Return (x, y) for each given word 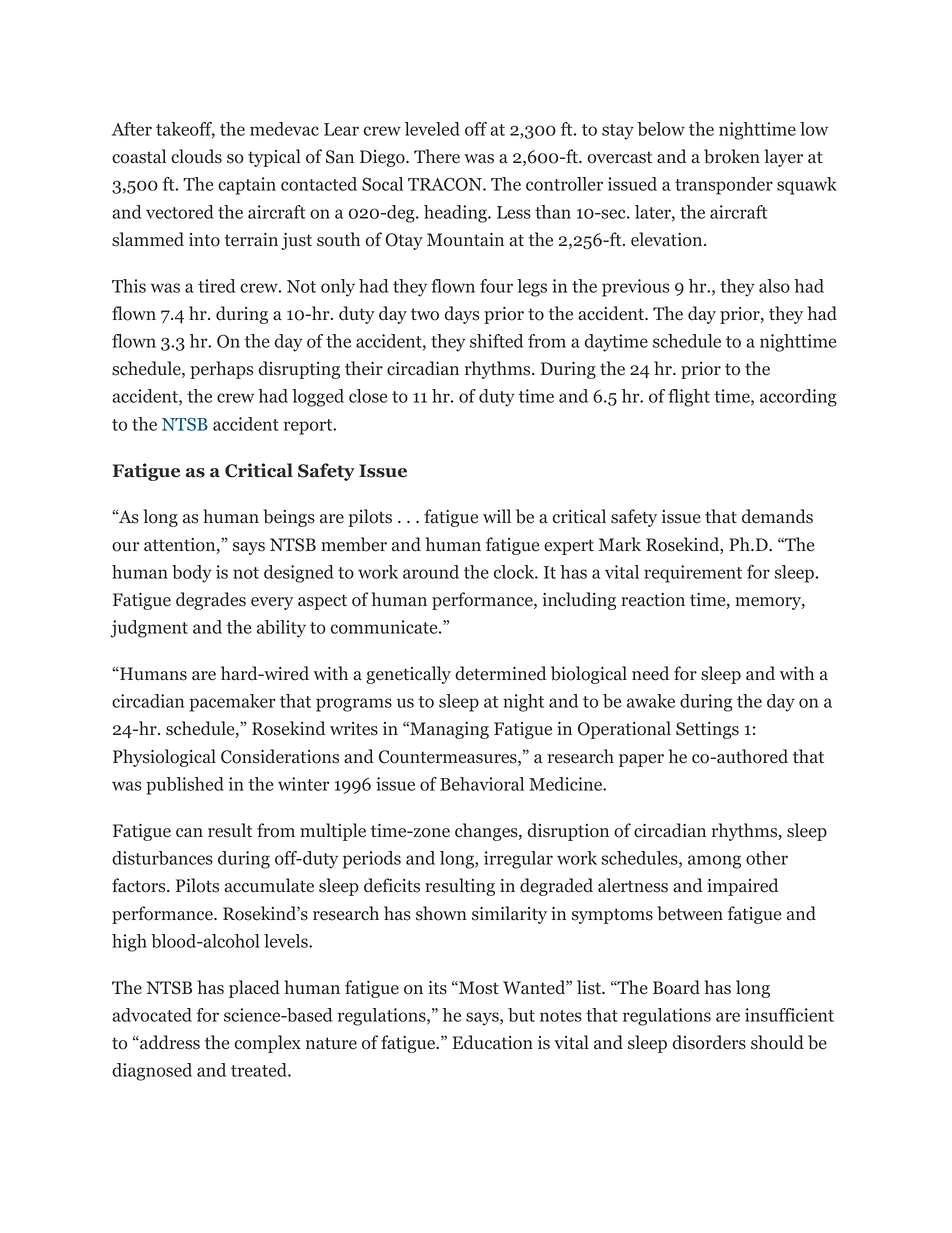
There (437, 156)
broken (732, 156)
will (497, 516)
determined (500, 673)
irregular (518, 860)
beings (289, 518)
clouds (196, 156)
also (774, 286)
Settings (707, 730)
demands (777, 516)
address (169, 1042)
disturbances (162, 858)
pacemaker (233, 703)
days (461, 315)
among (714, 862)
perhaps (221, 370)
